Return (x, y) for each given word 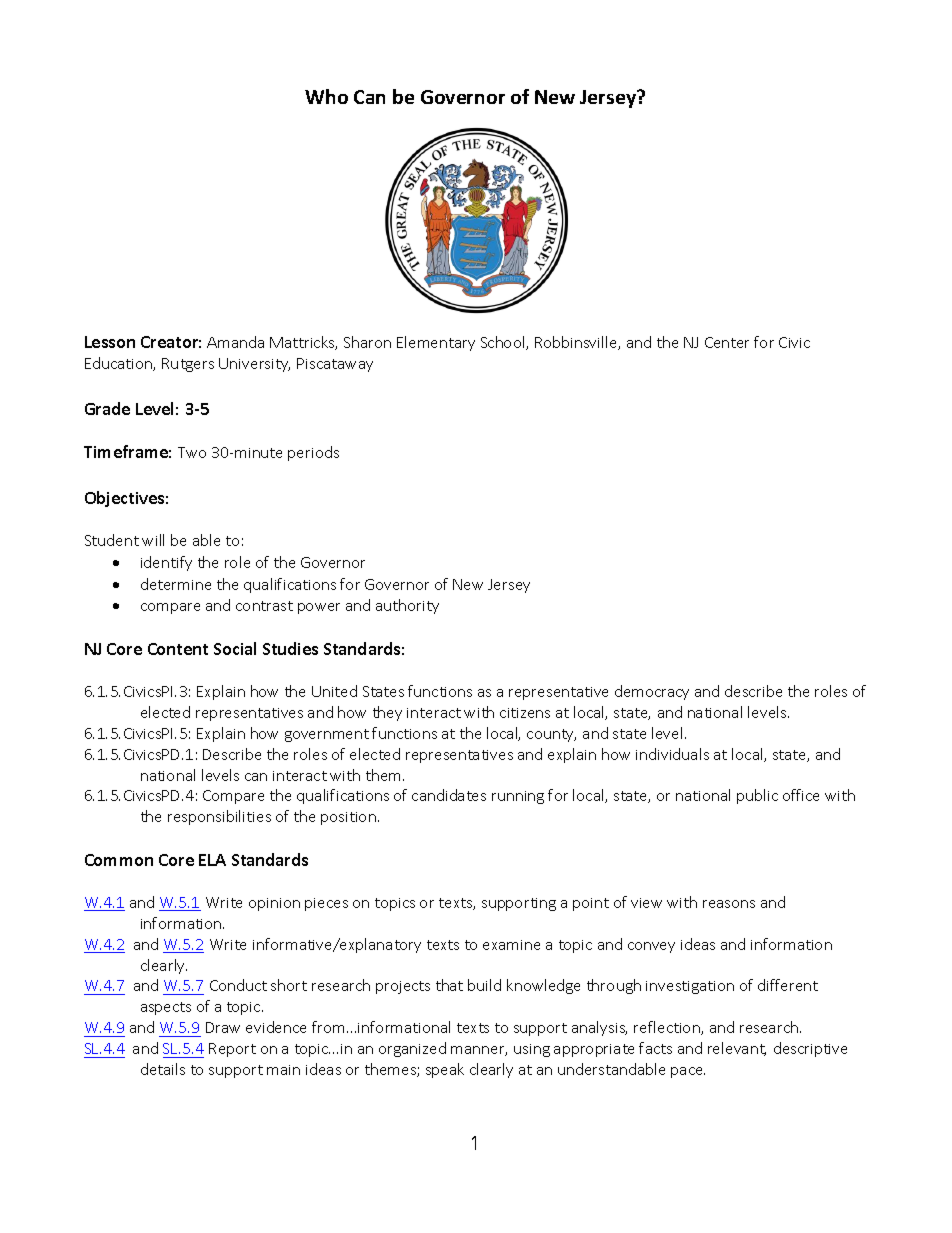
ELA (212, 860)
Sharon (367, 342)
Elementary (436, 343)
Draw (223, 1027)
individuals (672, 754)
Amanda (235, 342)
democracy (652, 692)
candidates (449, 795)
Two (192, 452)
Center (727, 342)
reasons (729, 904)
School (504, 343)
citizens (525, 713)
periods (313, 453)
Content (178, 649)
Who (326, 96)
